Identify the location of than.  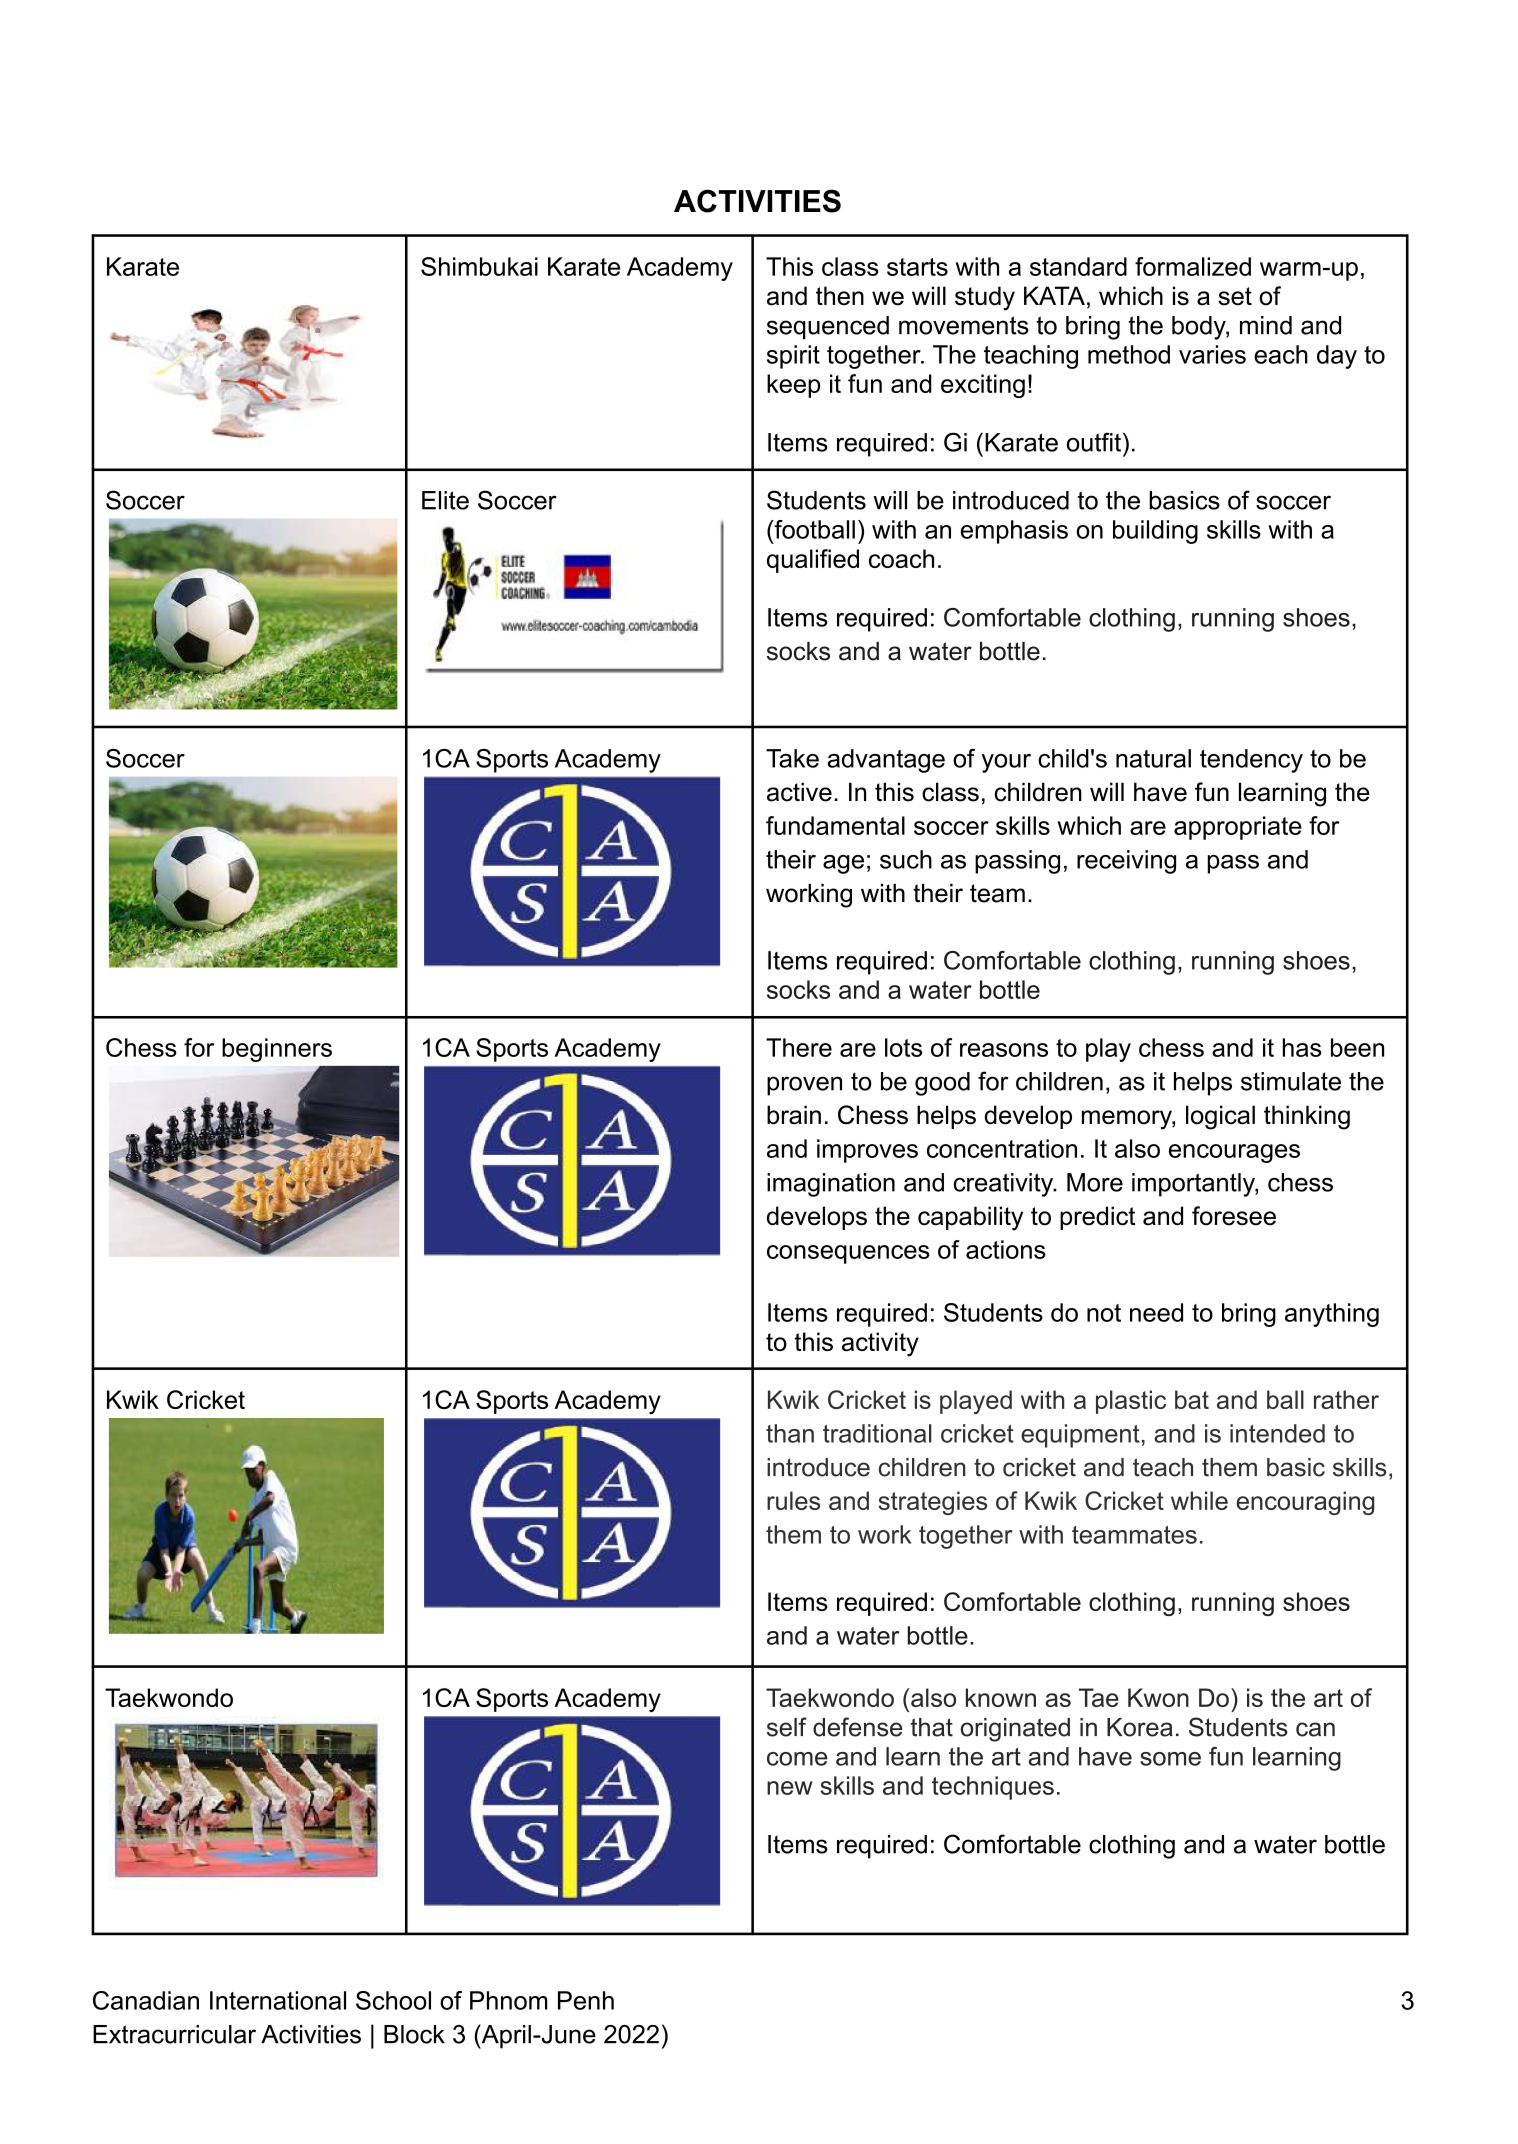
(790, 1433).
